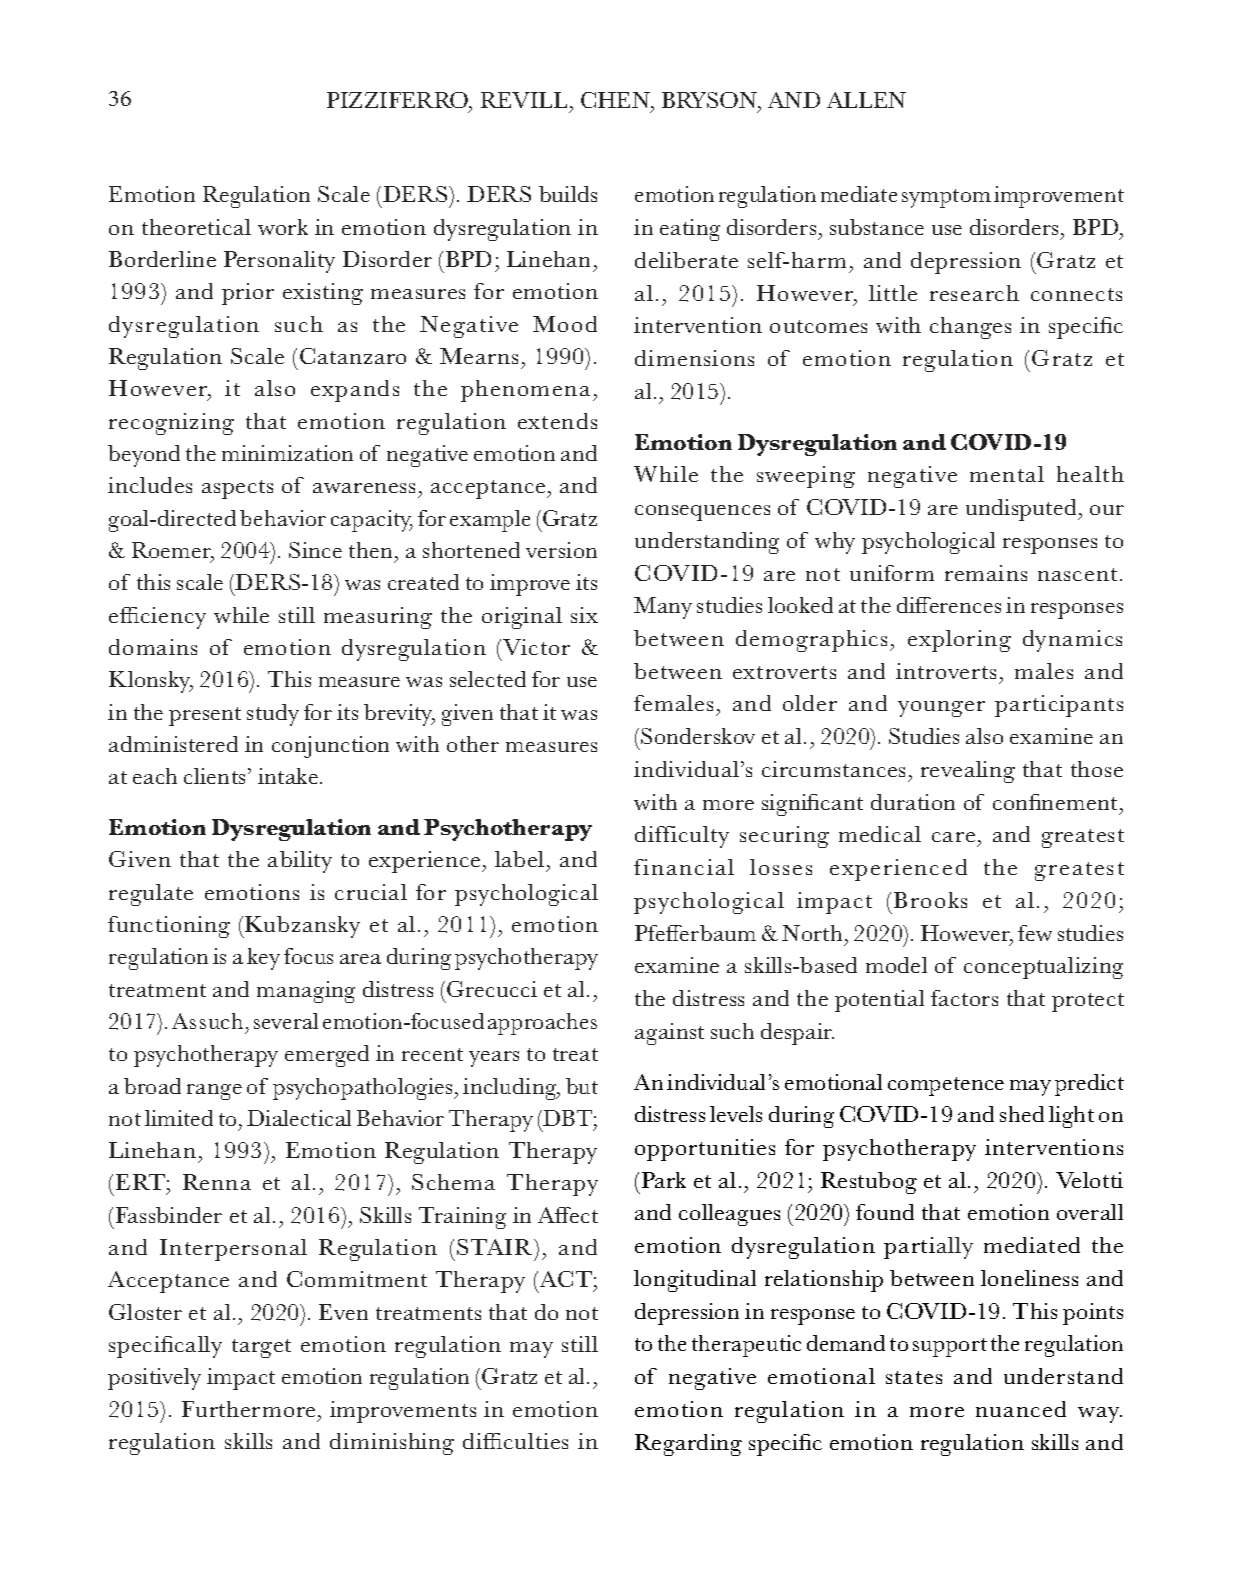 The image size is (1233, 1595). I want to click on work, so click(283, 227).
